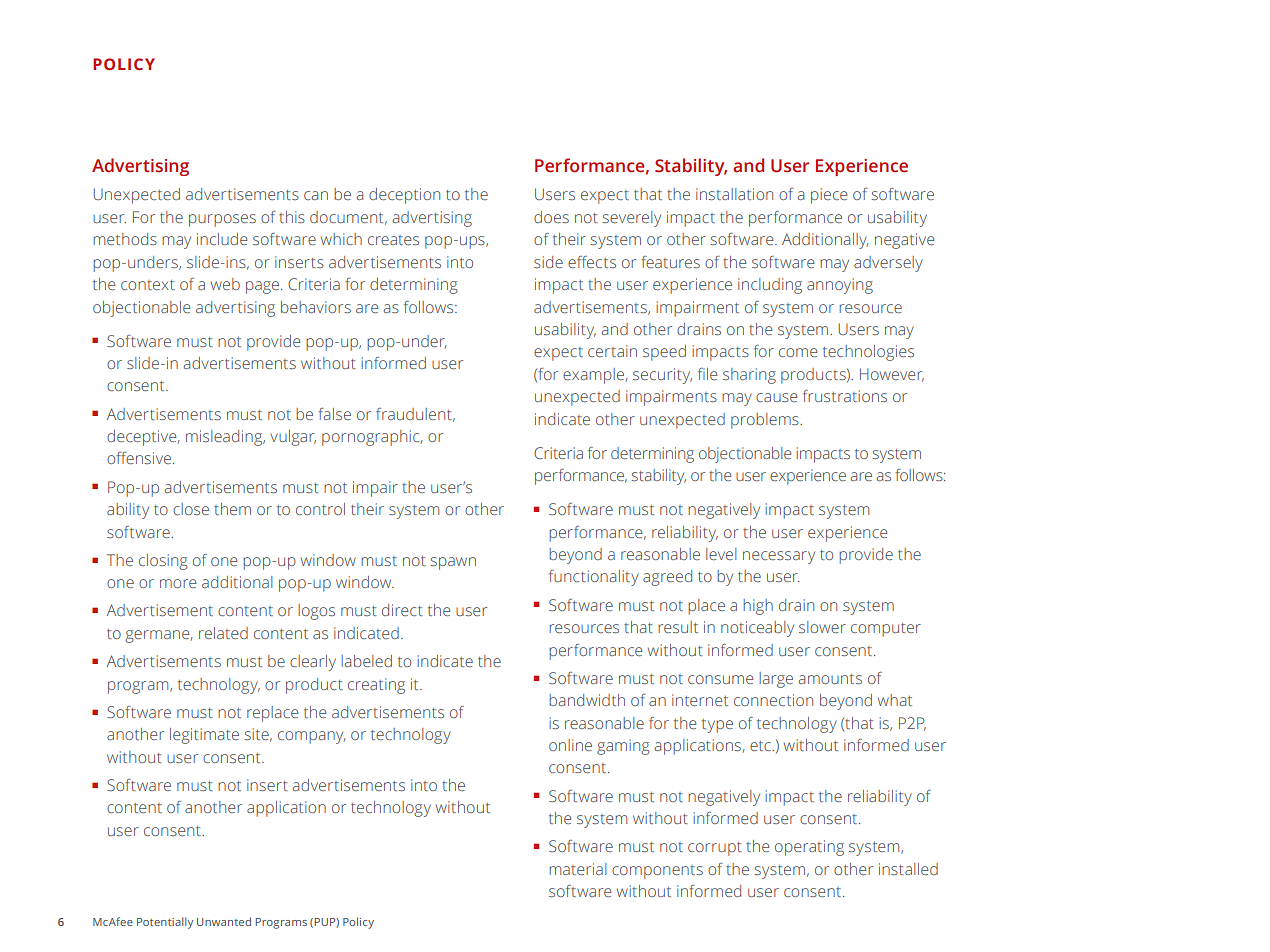  Describe the element at coordinates (829, 196) in the document. I see `piece` at that location.
